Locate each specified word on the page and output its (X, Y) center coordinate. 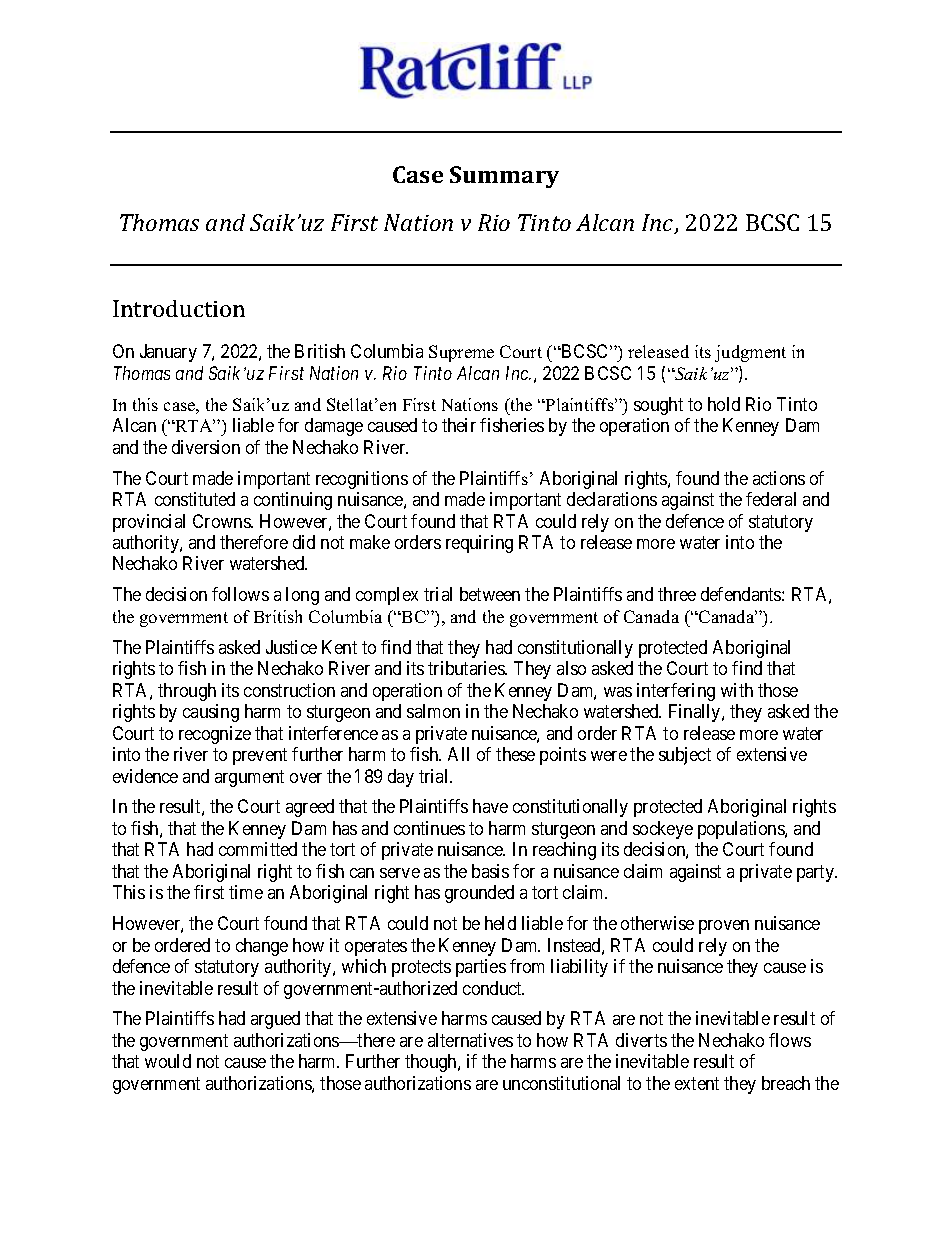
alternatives (470, 1040)
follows (240, 594)
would (168, 1061)
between (490, 594)
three (677, 594)
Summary (504, 177)
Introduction (179, 308)
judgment (750, 353)
